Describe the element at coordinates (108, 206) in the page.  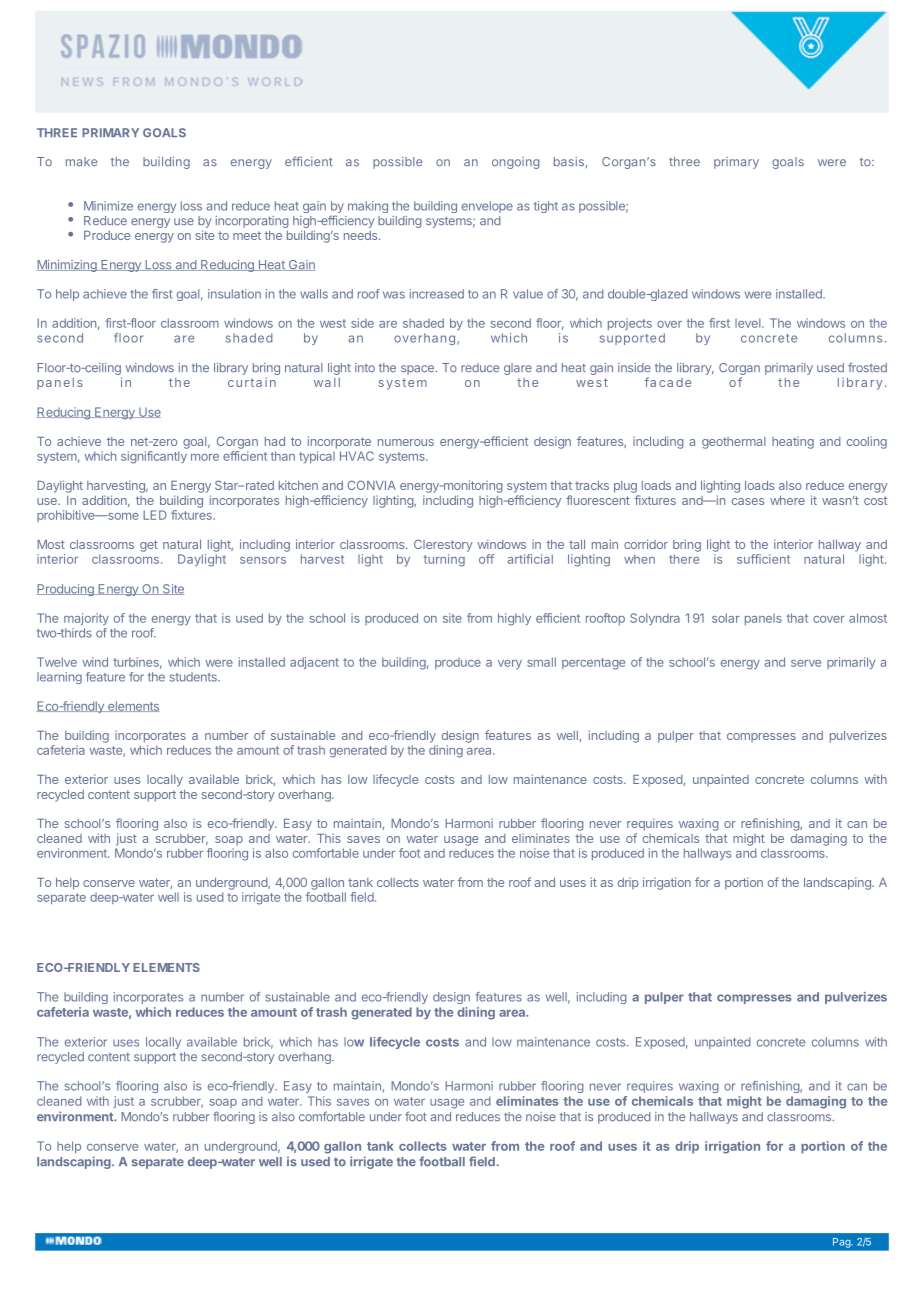
I see `Minimize` at that location.
